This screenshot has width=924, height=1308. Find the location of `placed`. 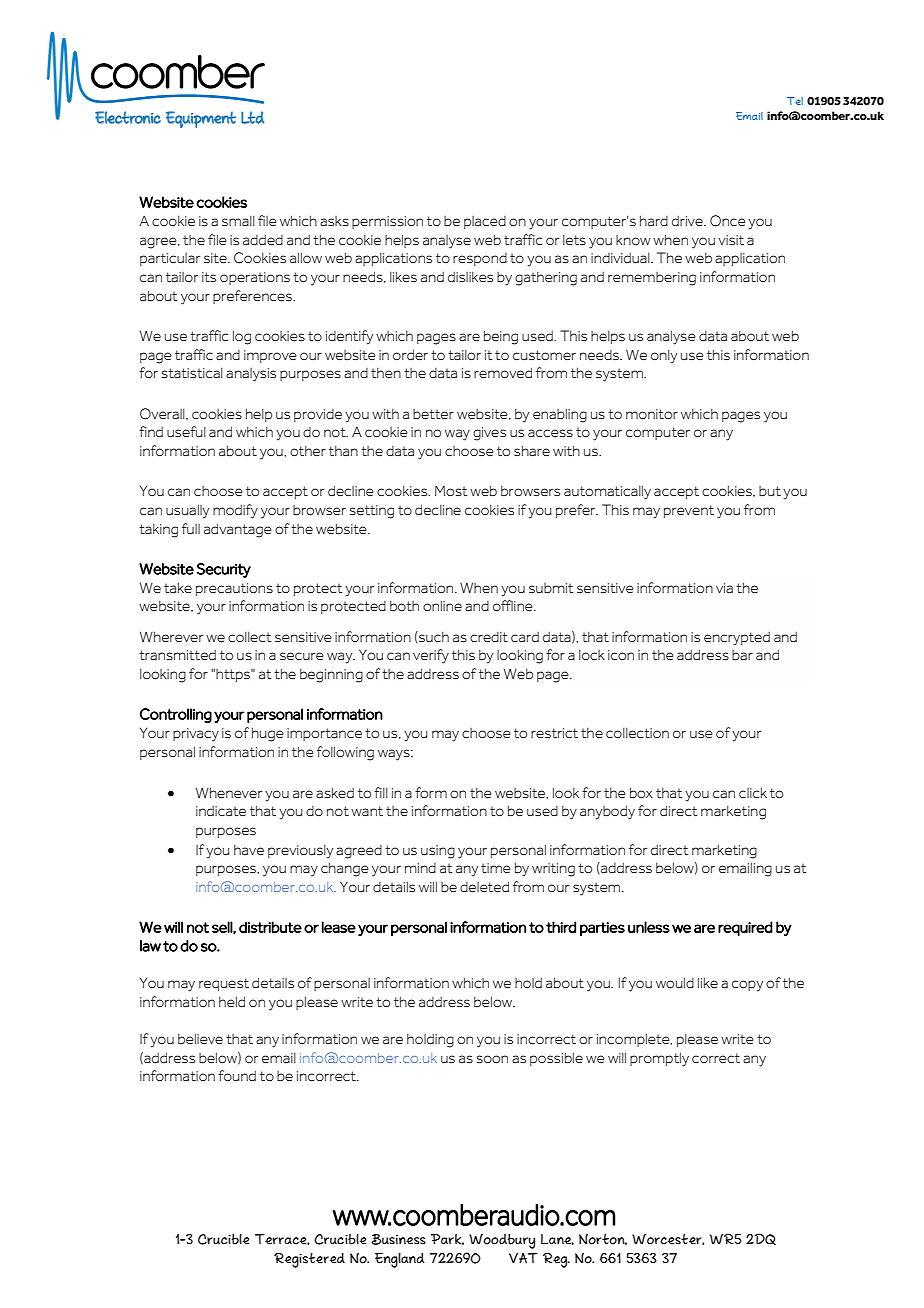

placed is located at coordinates (485, 222).
